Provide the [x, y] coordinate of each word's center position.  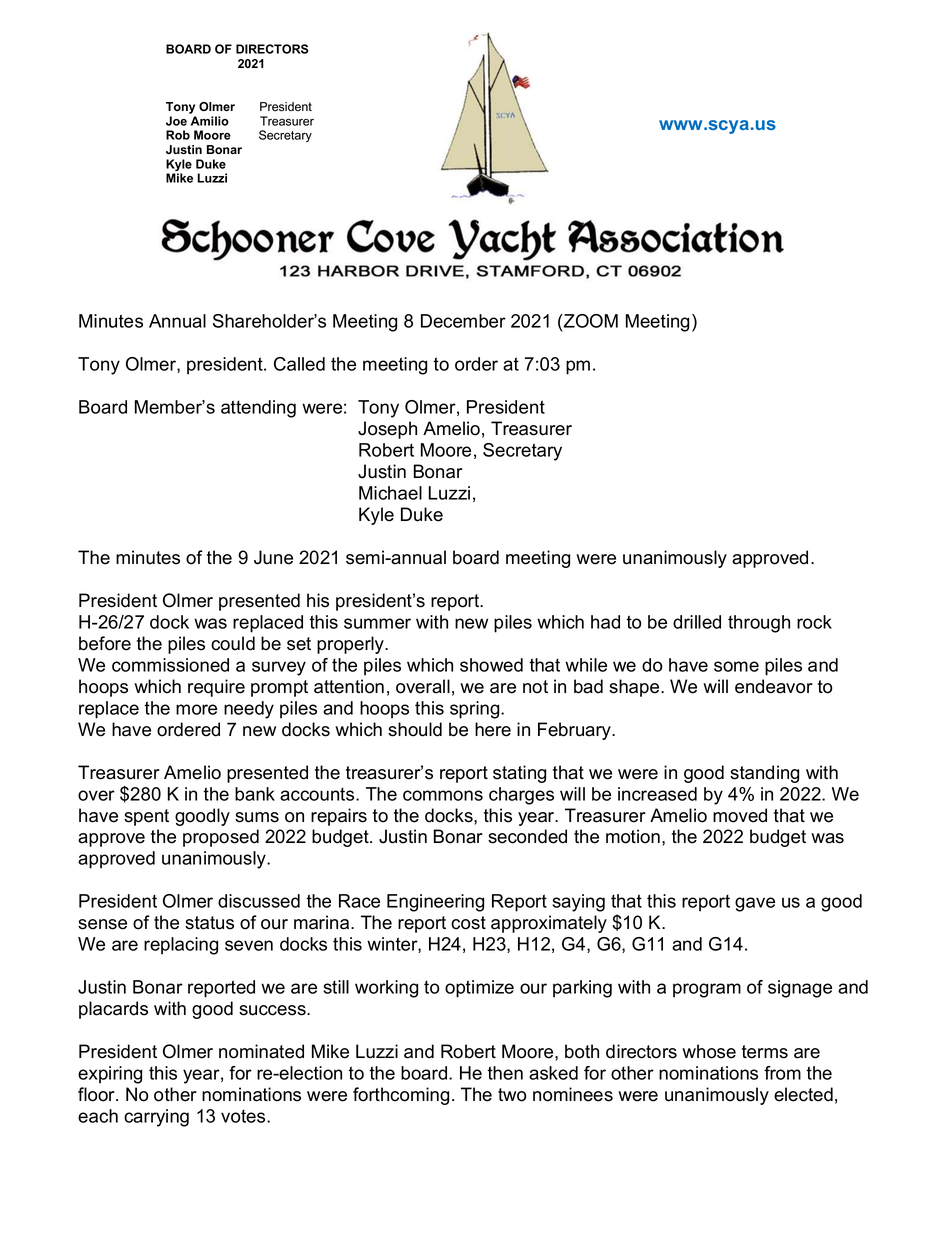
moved [740, 815]
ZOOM [590, 321]
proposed [221, 838]
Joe [176, 121]
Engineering [435, 903]
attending [258, 409]
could [233, 643]
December [463, 321]
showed [491, 665]
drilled [697, 622]
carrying [156, 1118]
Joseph [387, 430]
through [759, 624]
